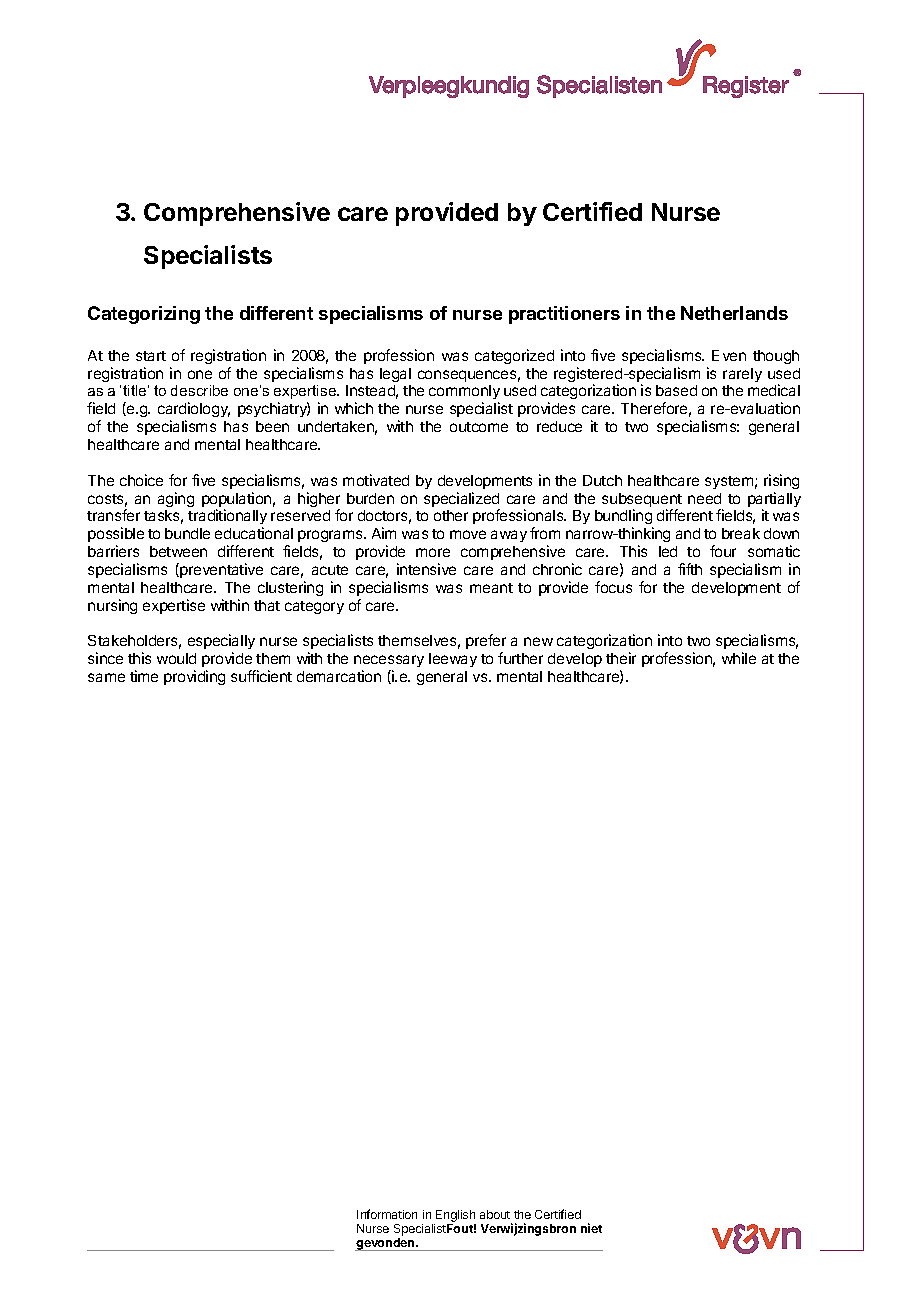  I want to click on Information, so click(387, 1214).
